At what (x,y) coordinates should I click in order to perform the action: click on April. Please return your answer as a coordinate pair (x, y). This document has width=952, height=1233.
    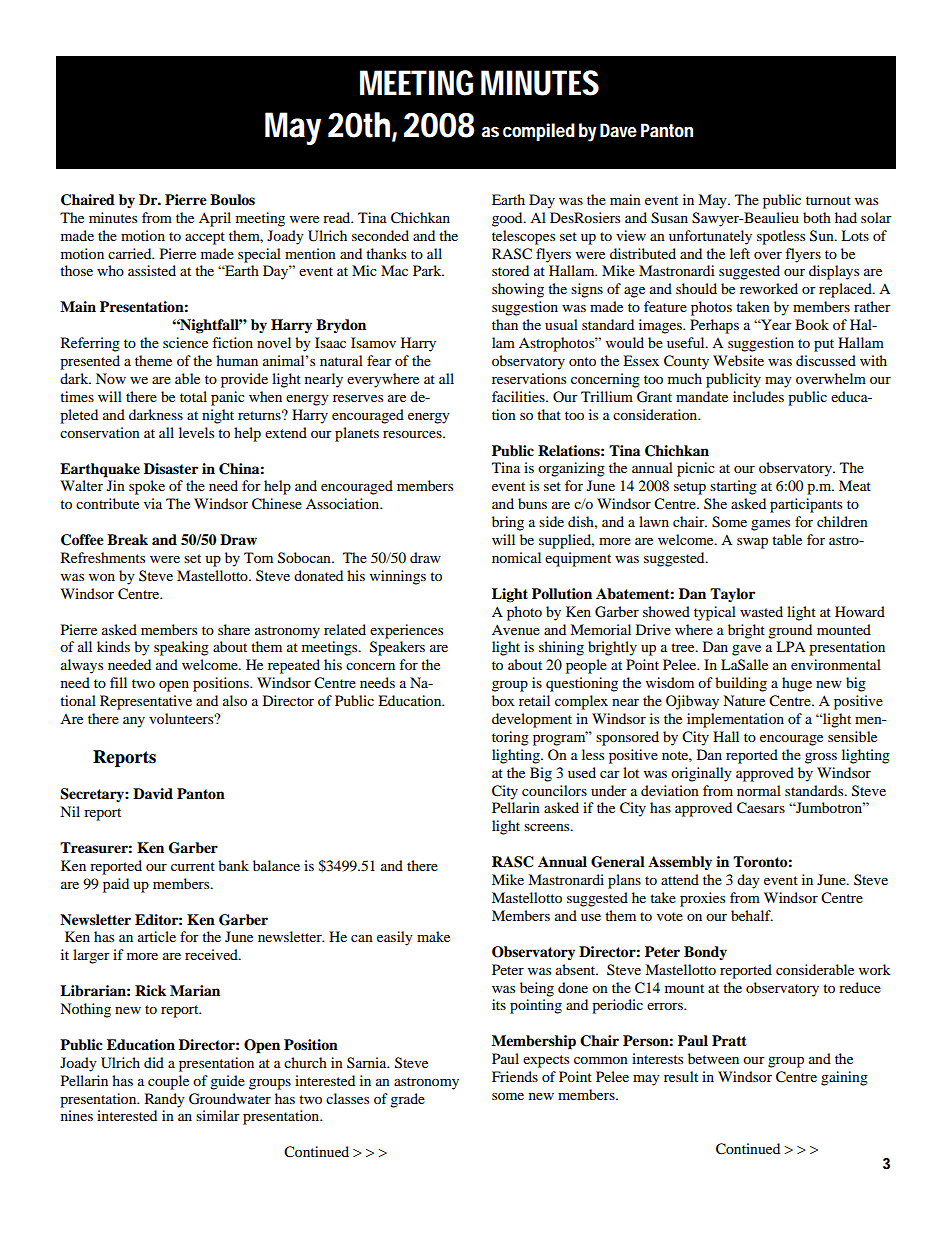
    Looking at the image, I should click on (215, 219).
